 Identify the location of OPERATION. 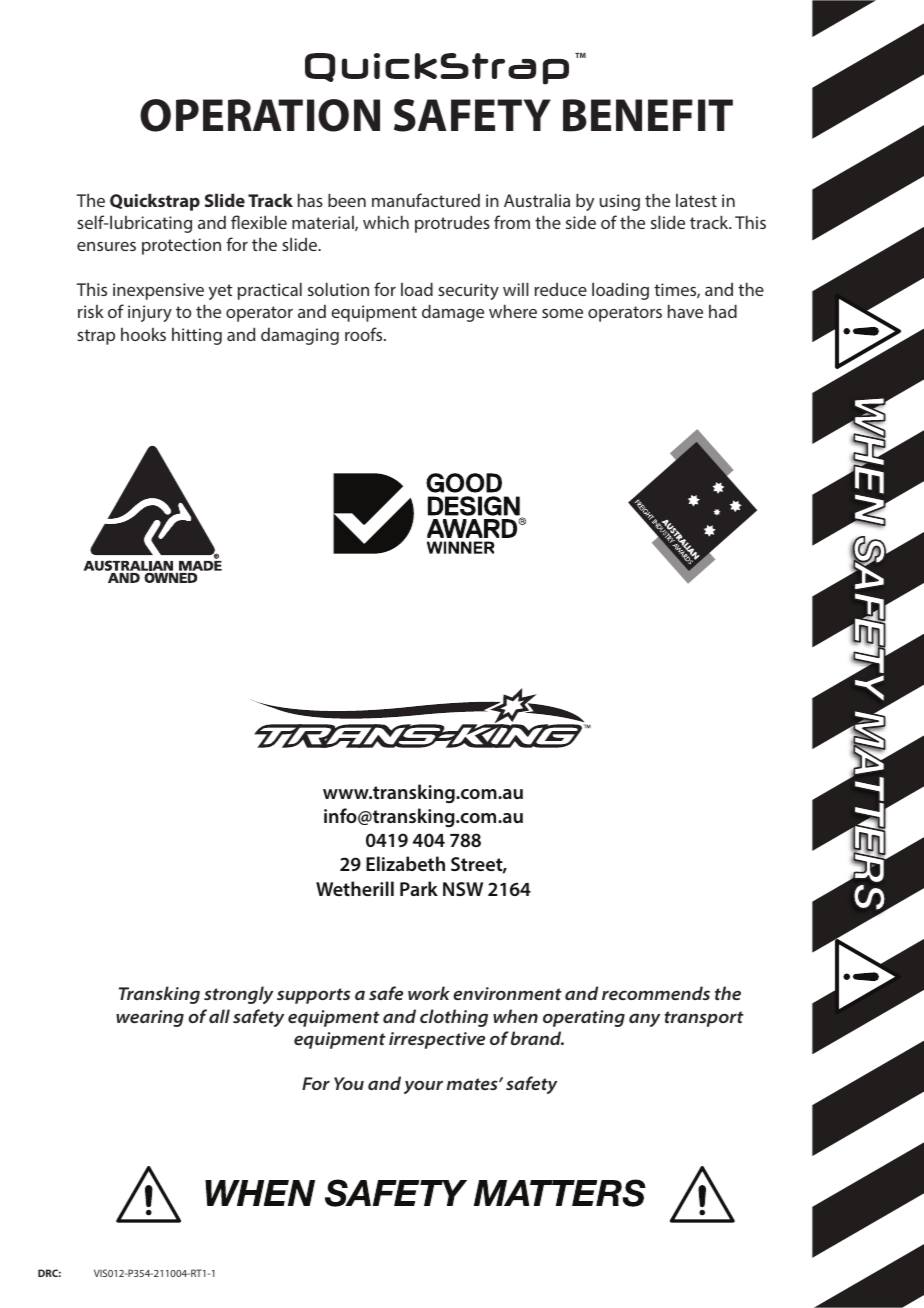
(260, 115).
